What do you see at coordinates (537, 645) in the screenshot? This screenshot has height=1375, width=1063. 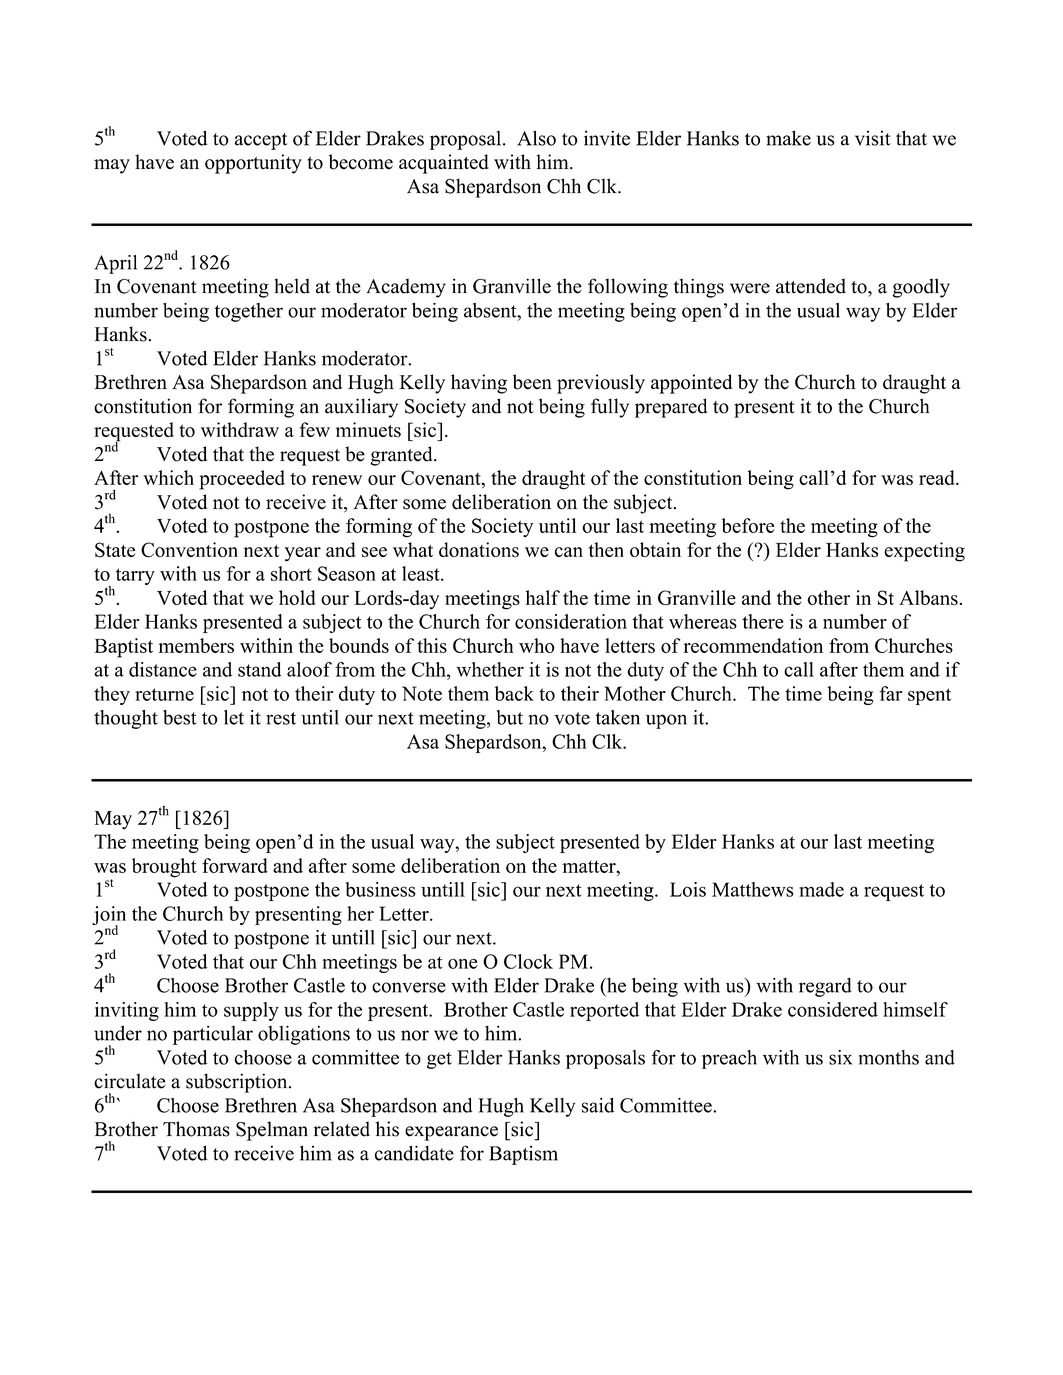 I see `who` at bounding box center [537, 645].
